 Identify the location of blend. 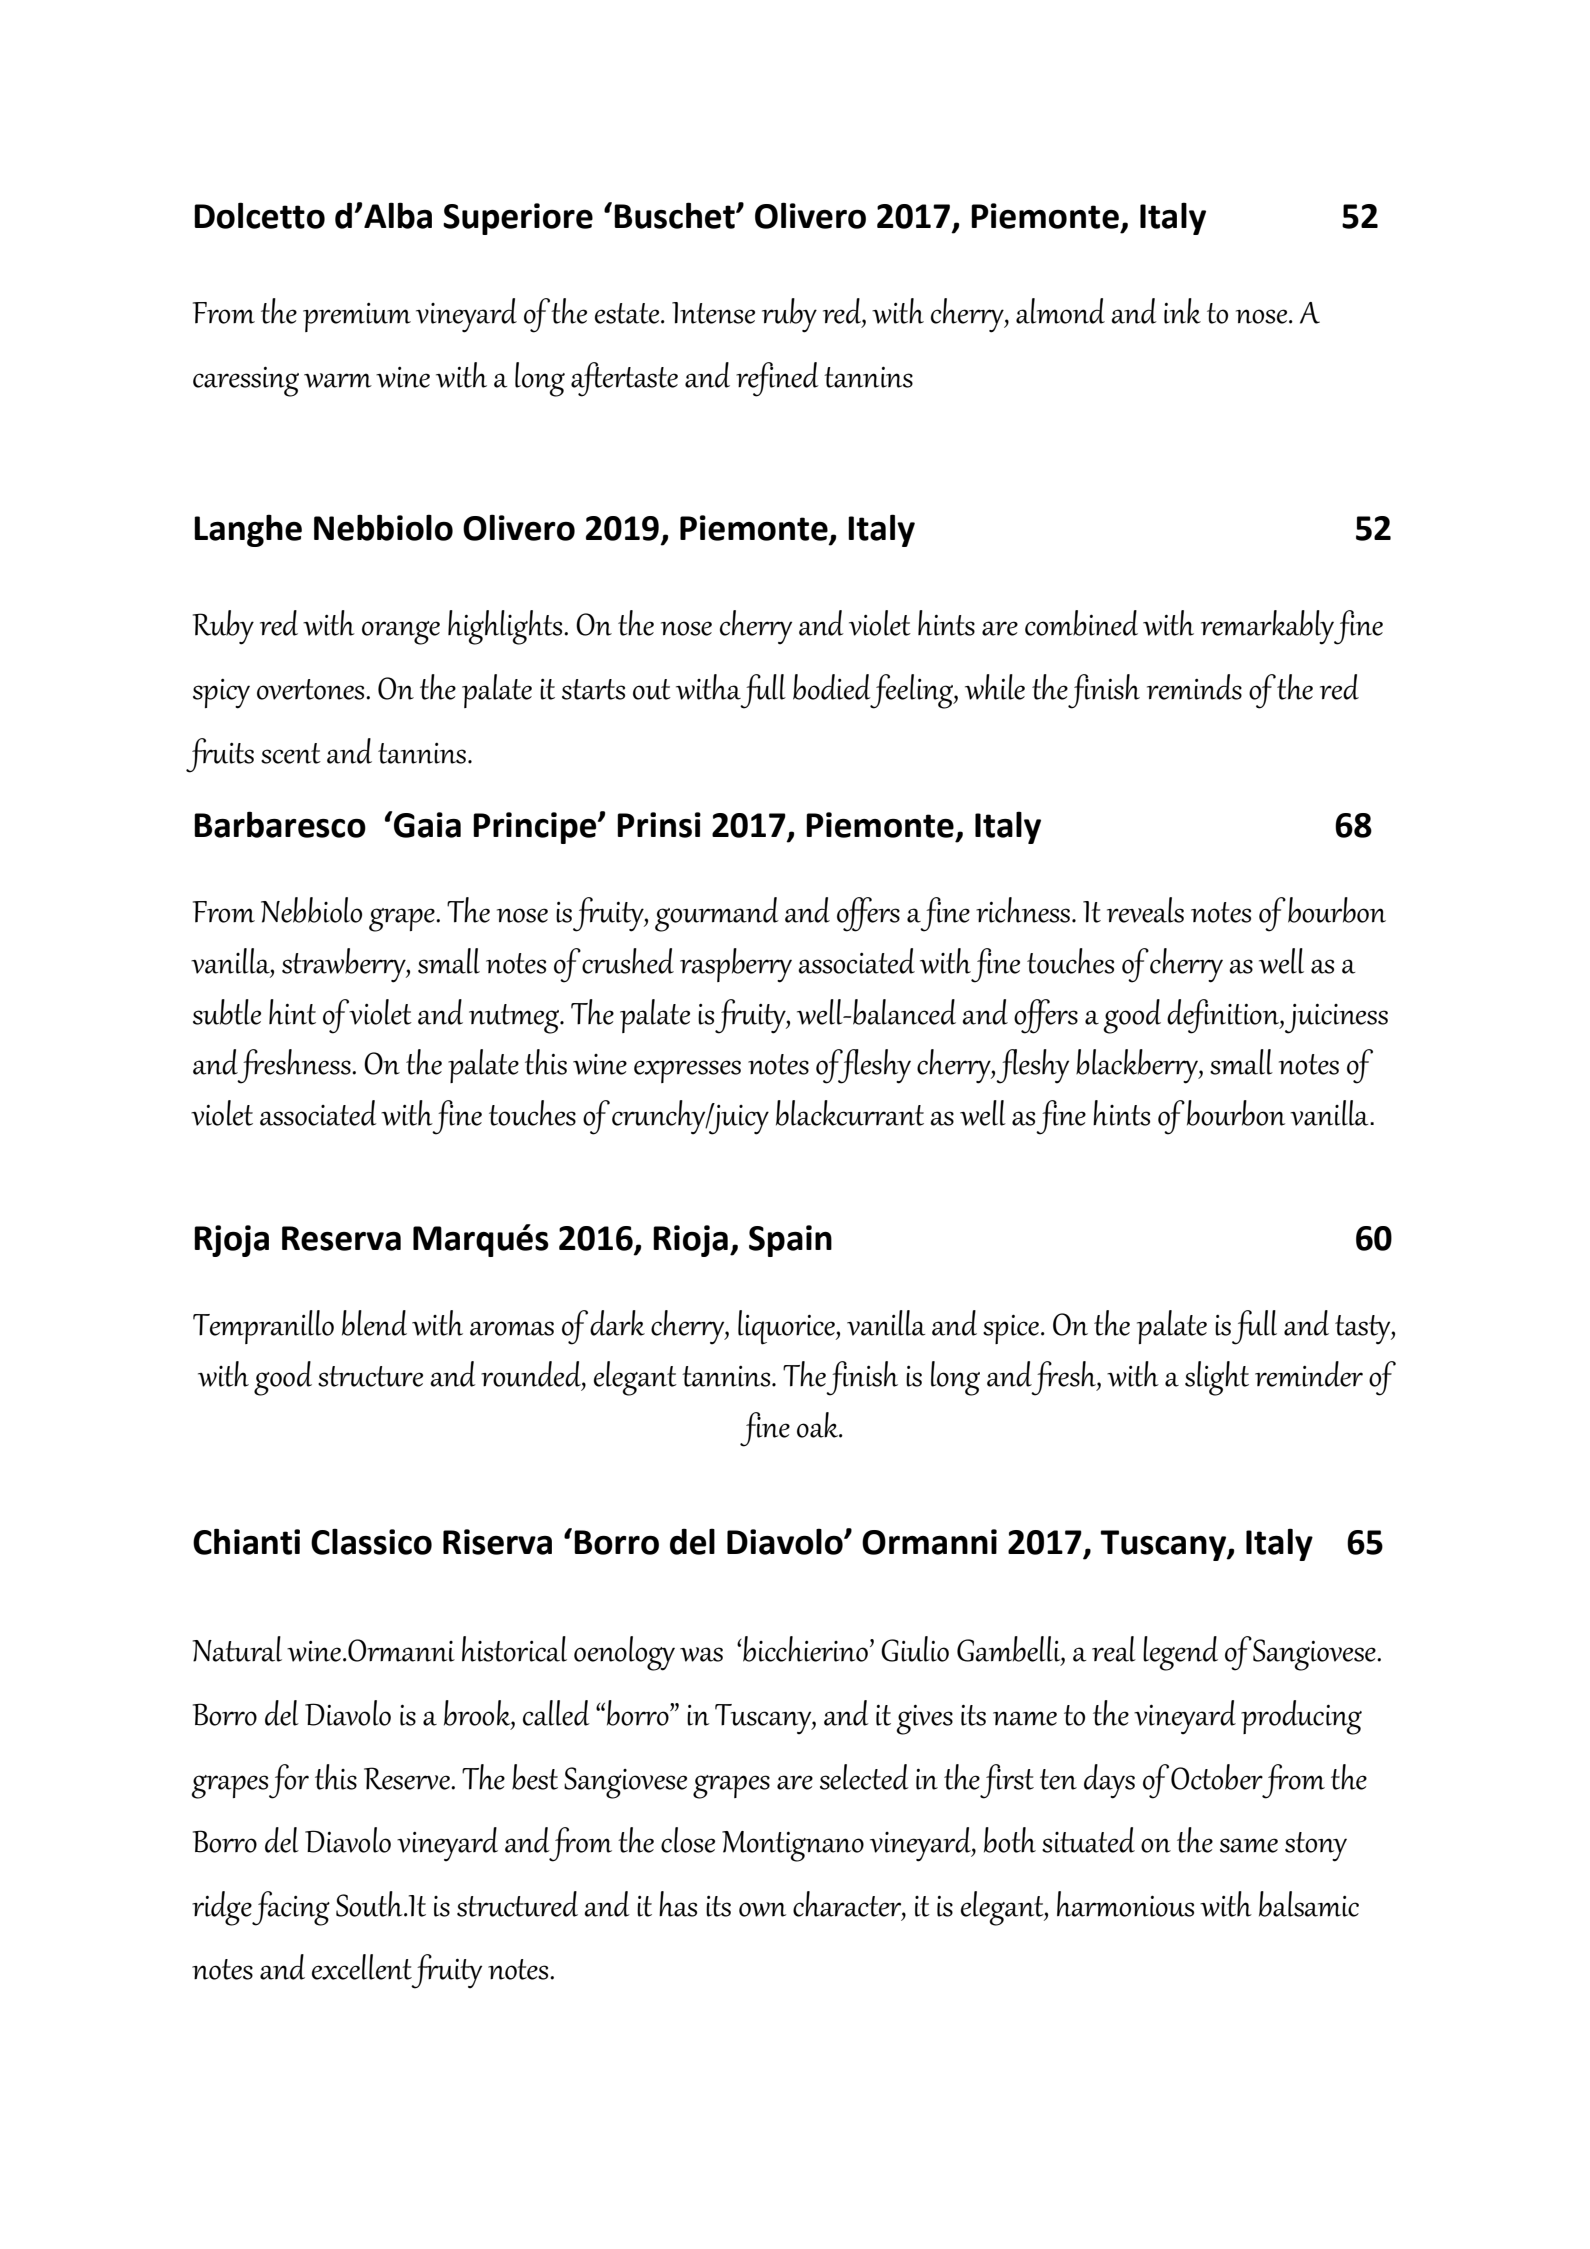
(374, 1323).
